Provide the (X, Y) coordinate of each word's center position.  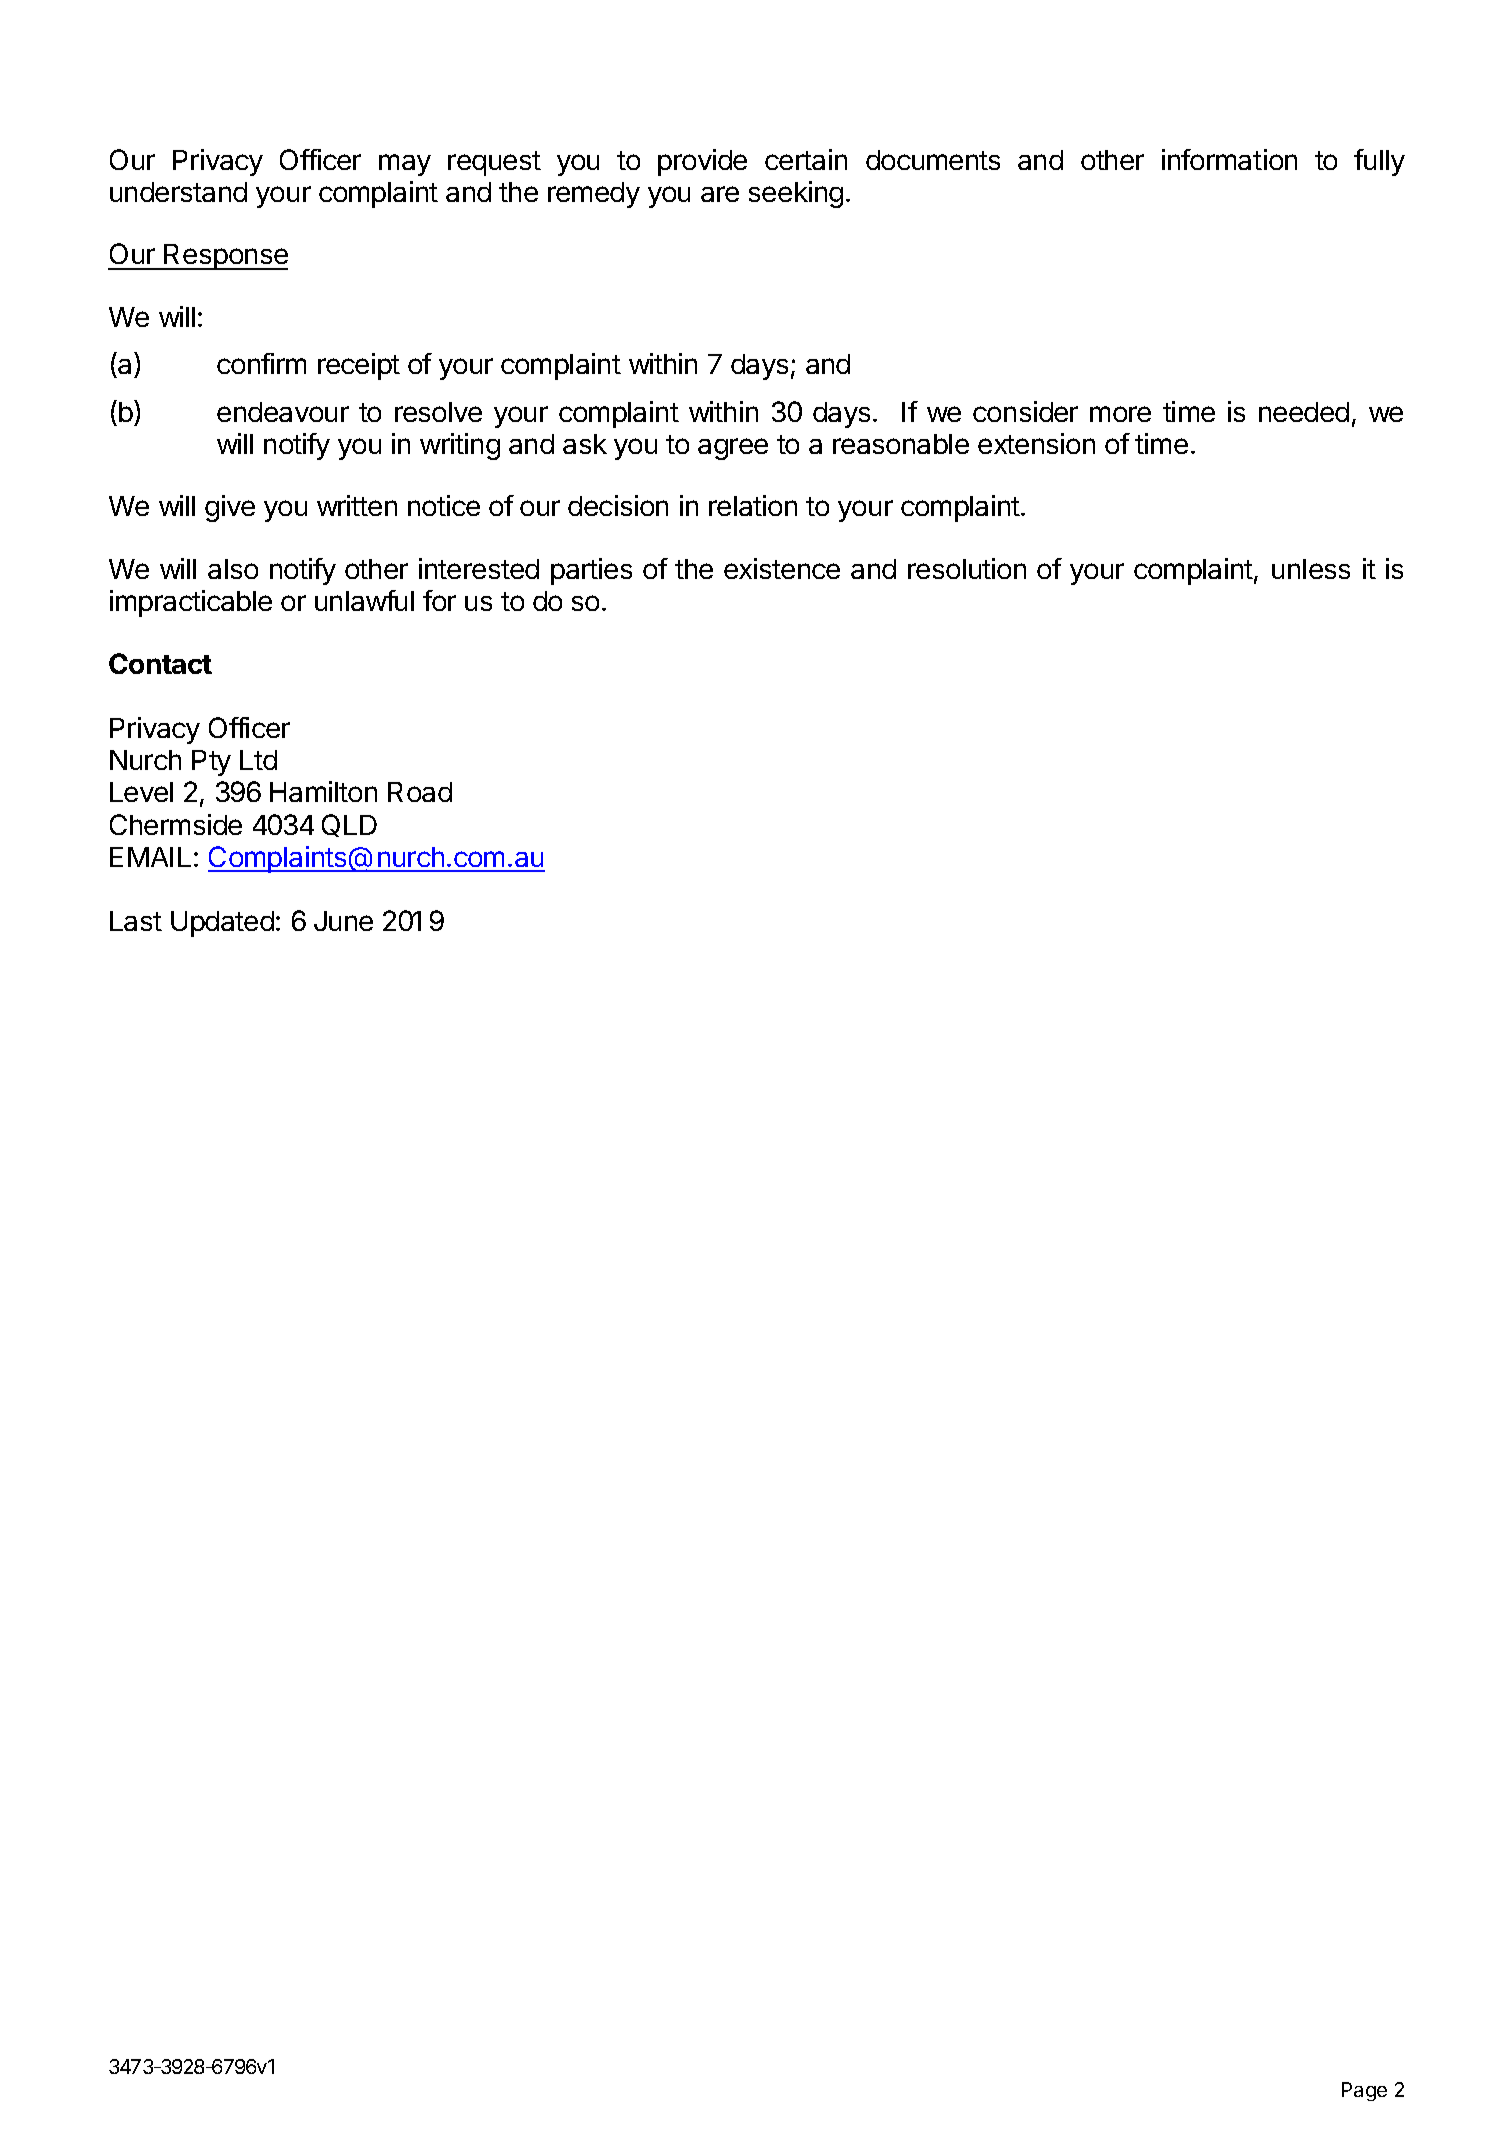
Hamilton (323, 791)
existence (782, 568)
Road (420, 792)
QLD (349, 825)
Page (1364, 2091)
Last (136, 921)
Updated (222, 924)
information (1229, 159)
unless (1311, 569)
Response (225, 257)
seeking (796, 194)
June (343, 921)
